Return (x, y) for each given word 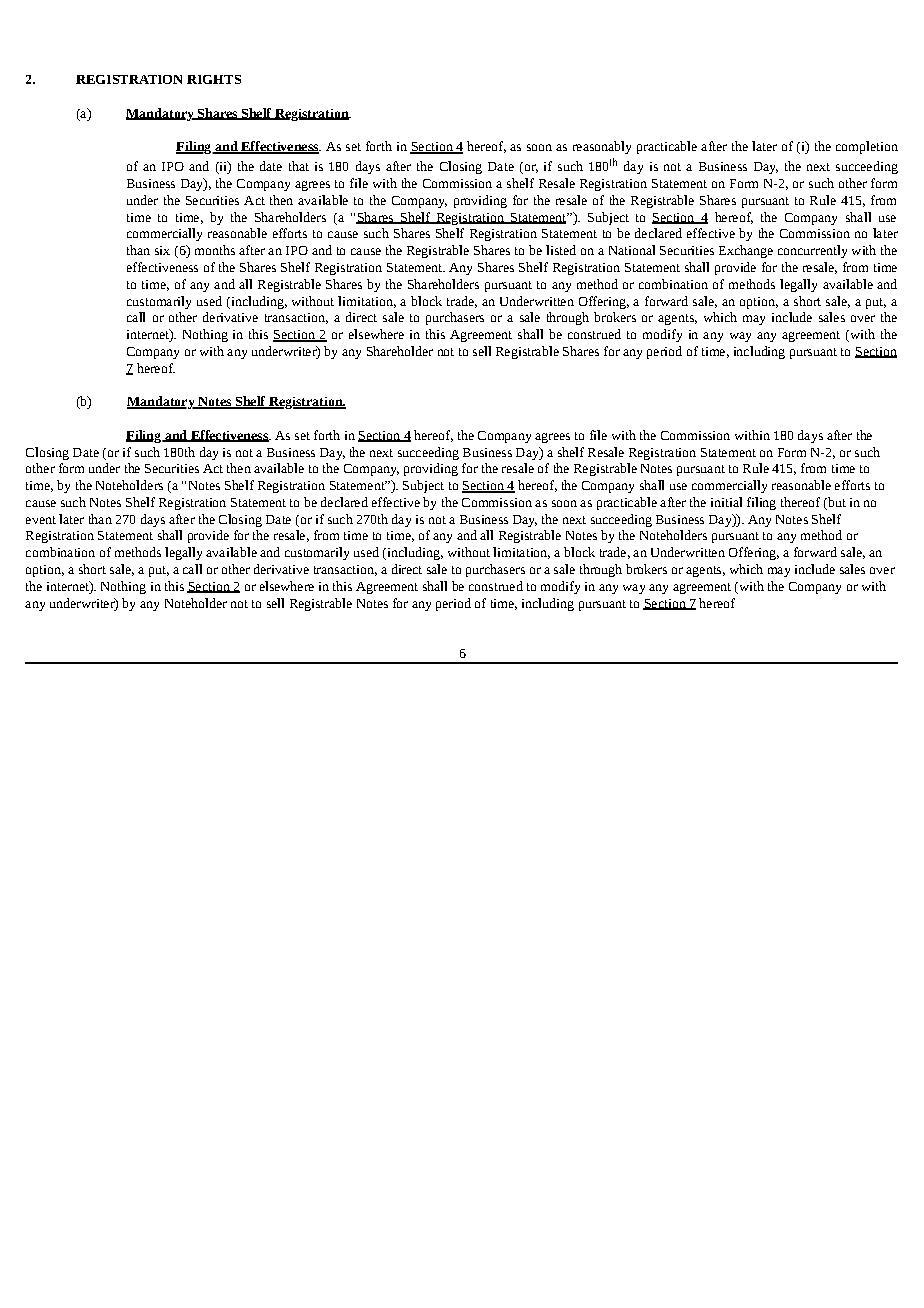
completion (867, 147)
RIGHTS (214, 79)
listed (561, 250)
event (41, 520)
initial (726, 502)
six (162, 250)
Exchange (746, 251)
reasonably (602, 147)
